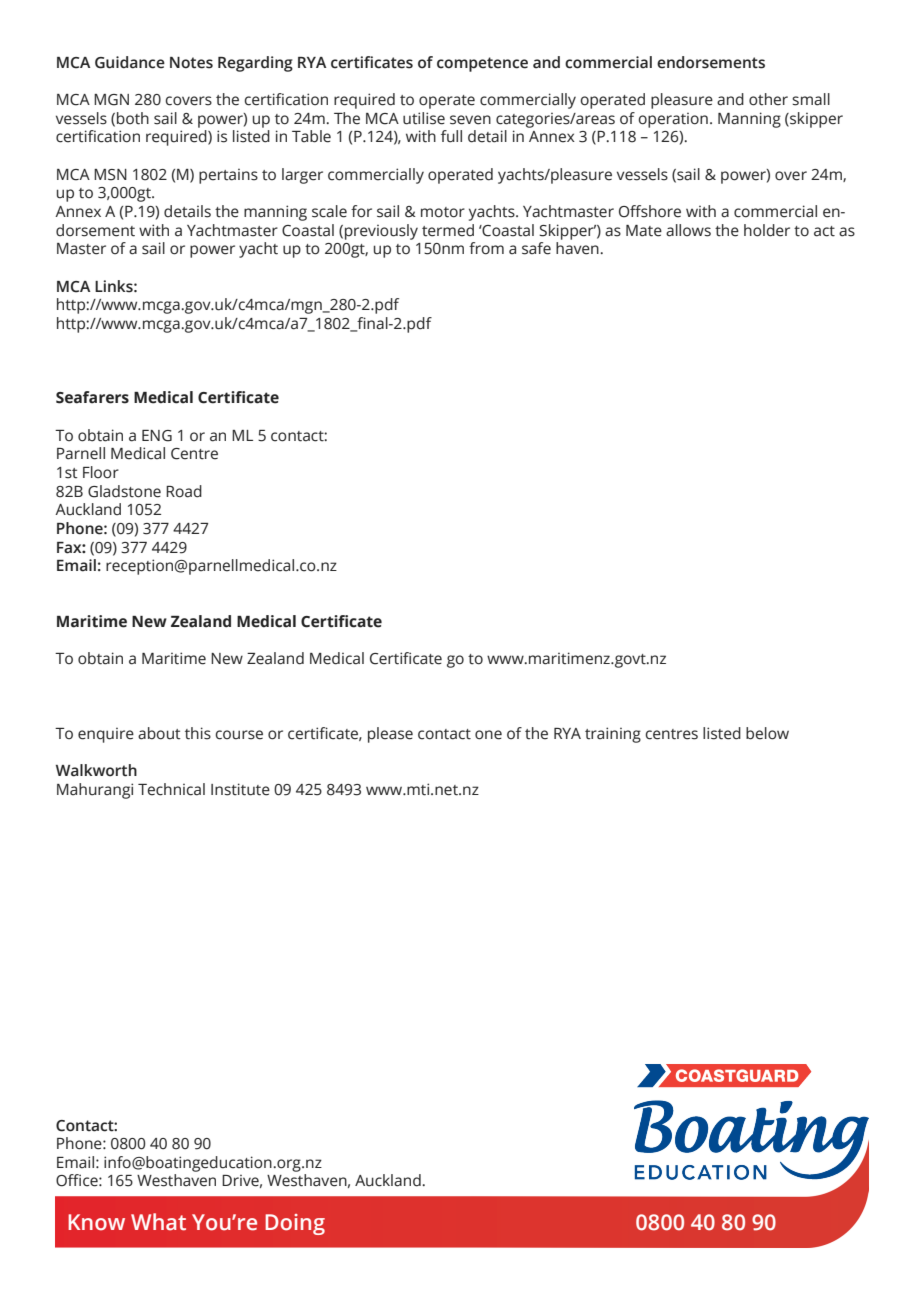  I want to click on ENG, so click(157, 436).
